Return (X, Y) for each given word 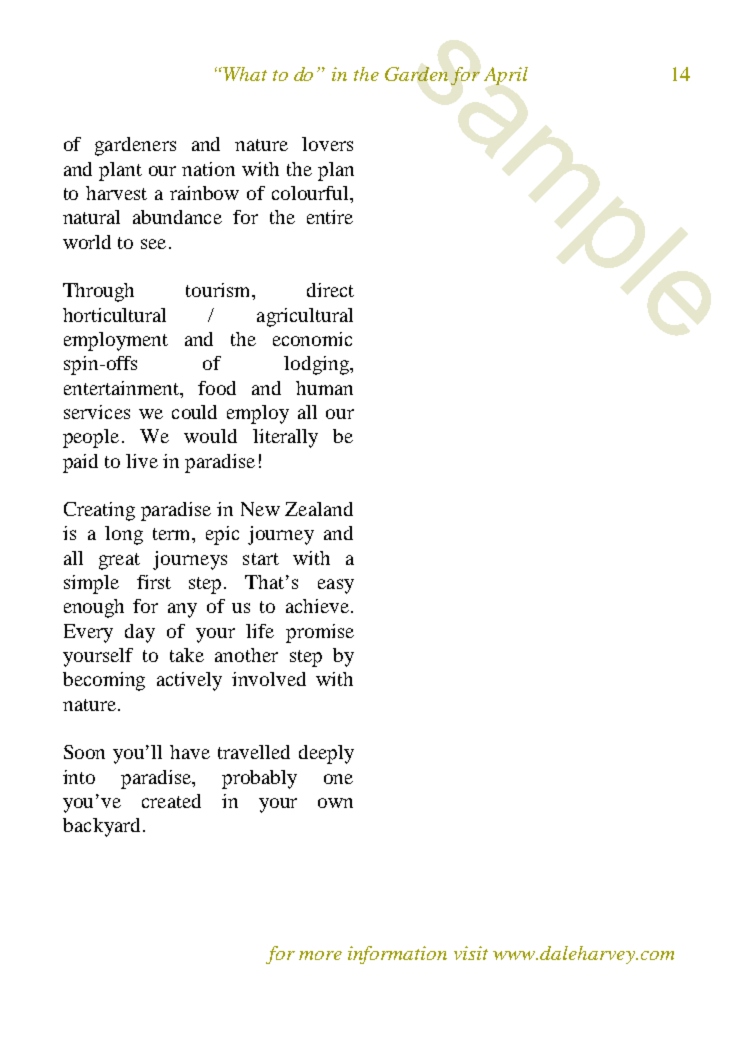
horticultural (114, 315)
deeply (326, 754)
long (124, 535)
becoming (104, 681)
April (506, 76)
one (338, 779)
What (245, 74)
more (320, 955)
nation (208, 169)
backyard (101, 827)
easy (336, 586)
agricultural (305, 317)
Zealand (319, 509)
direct (330, 290)
